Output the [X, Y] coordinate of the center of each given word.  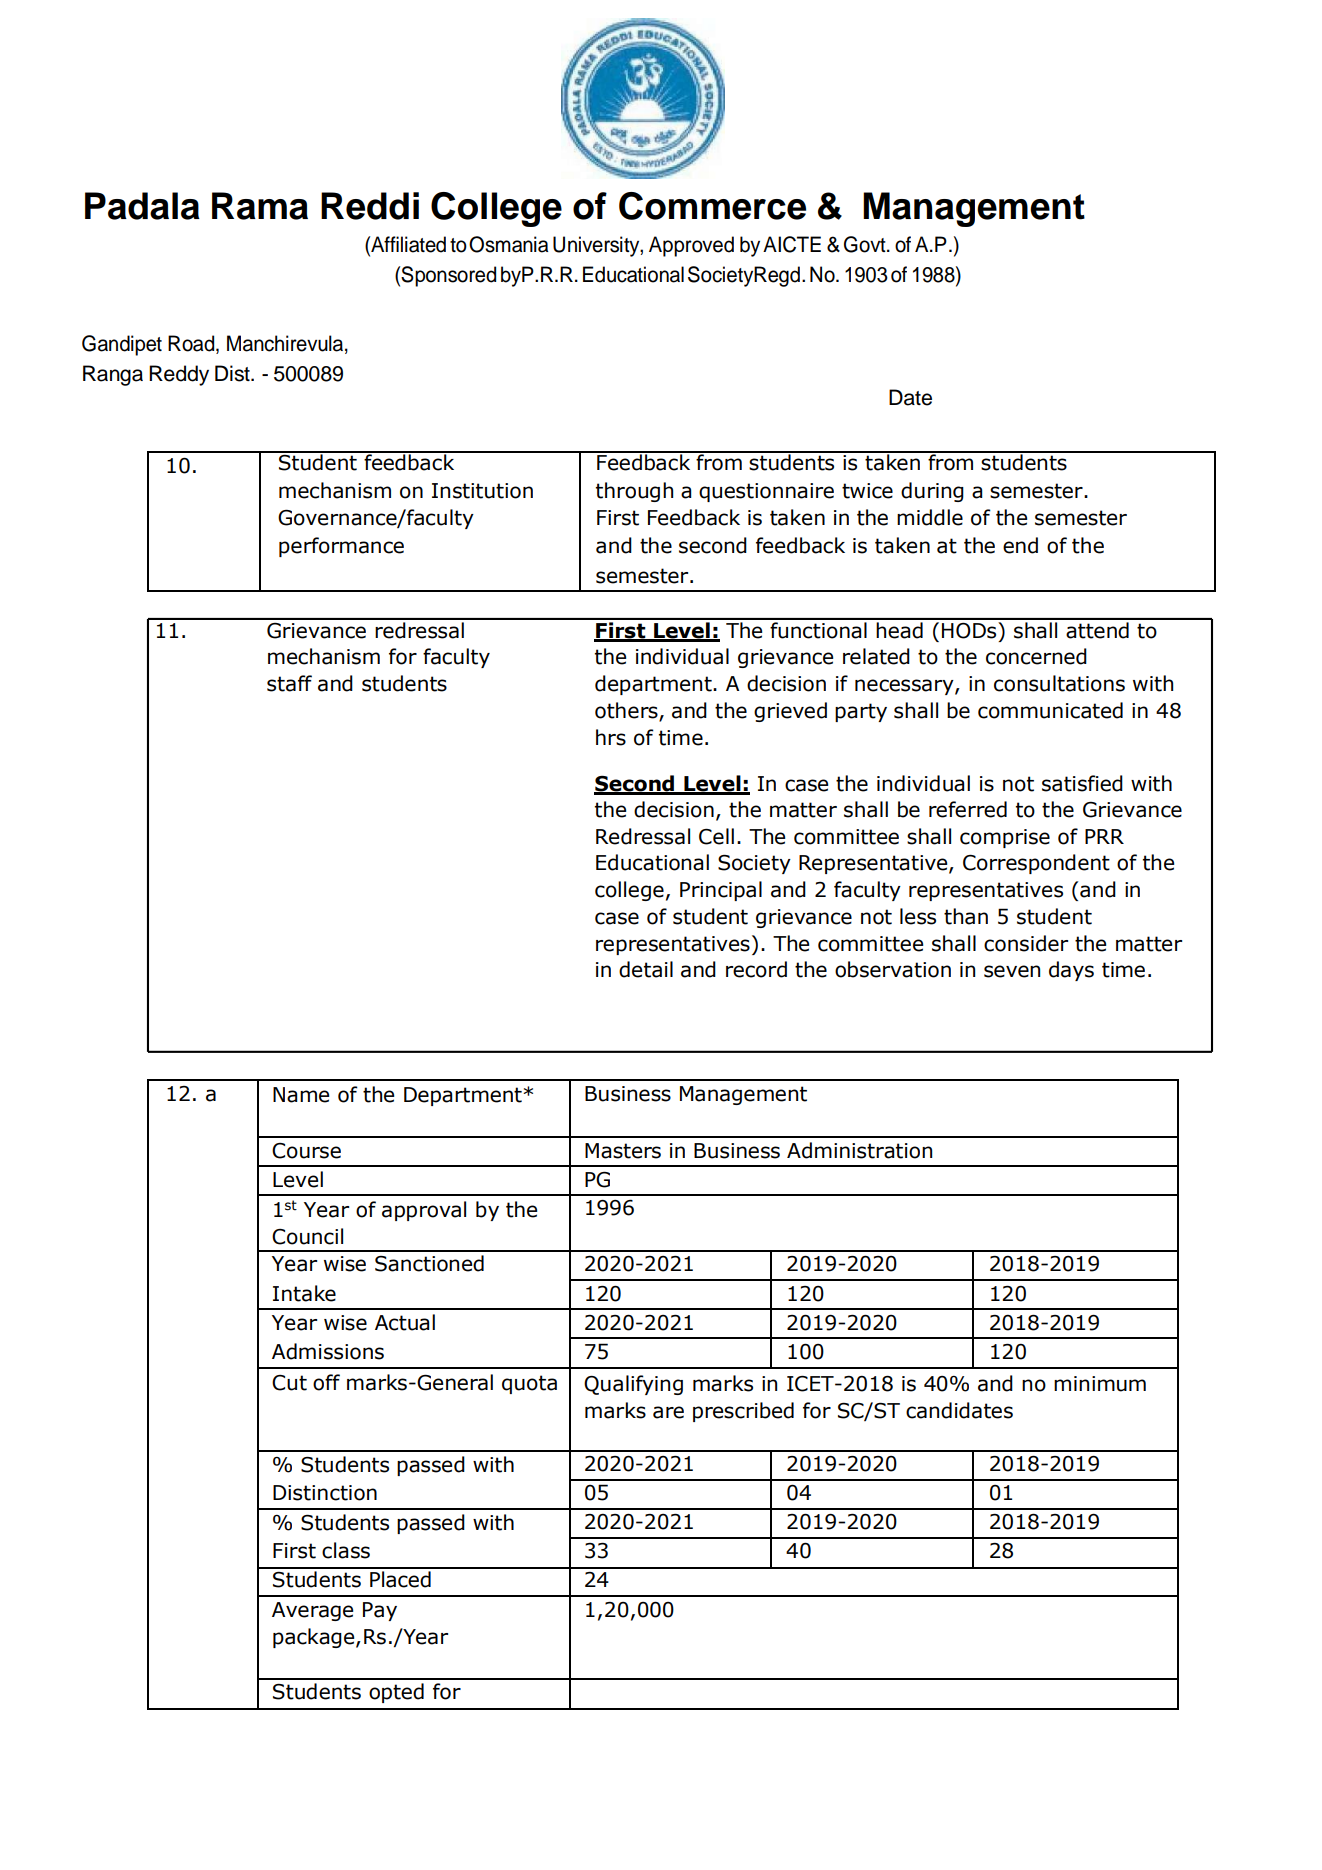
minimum [1100, 1384]
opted [396, 1693]
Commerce [712, 206]
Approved [691, 246]
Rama [260, 206]
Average [312, 1611]
